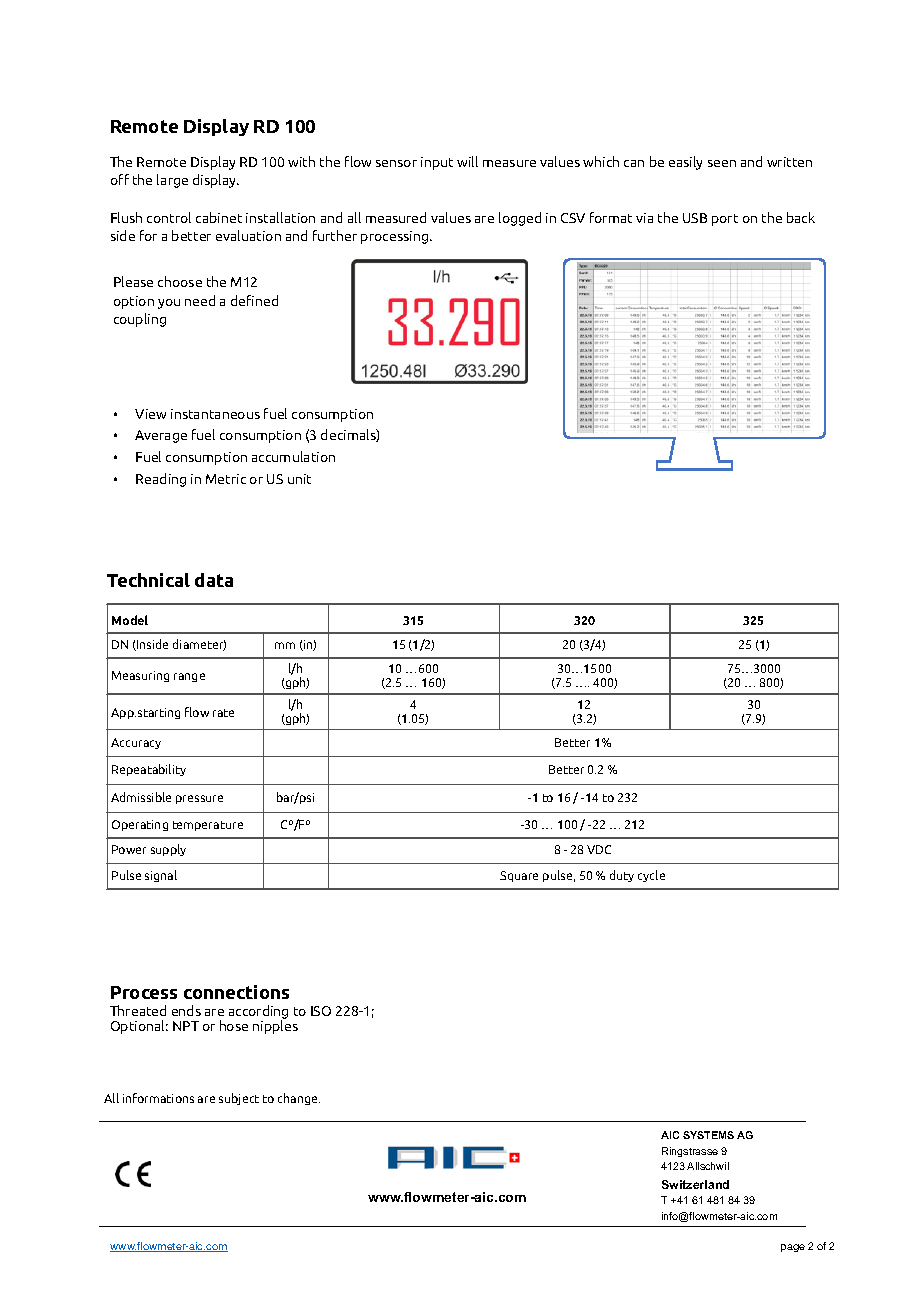  Describe the element at coordinates (695, 218) in the screenshot. I see `USB` at that location.
